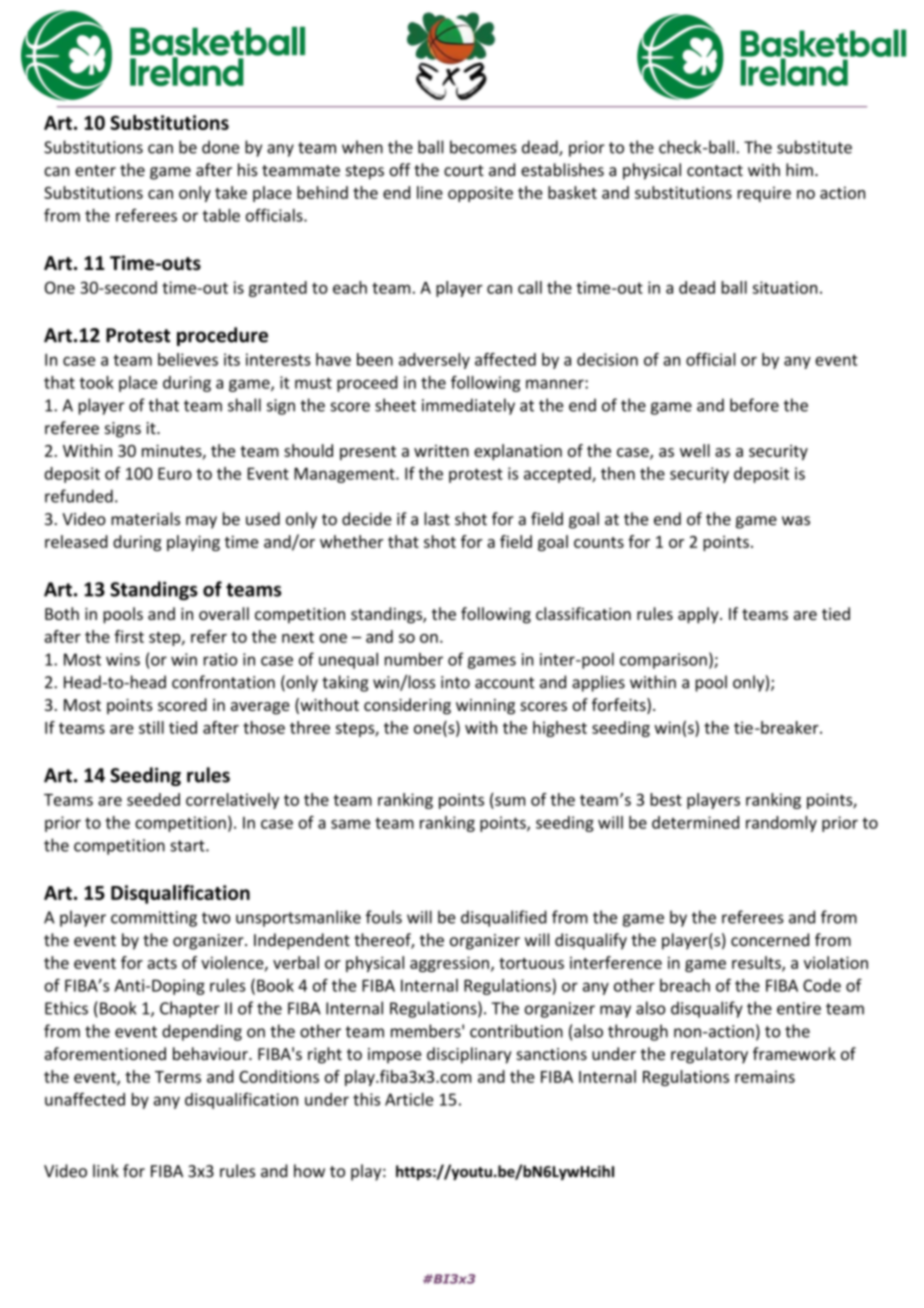  Describe the element at coordinates (153, 799) in the screenshot. I see `seeded` at that location.
